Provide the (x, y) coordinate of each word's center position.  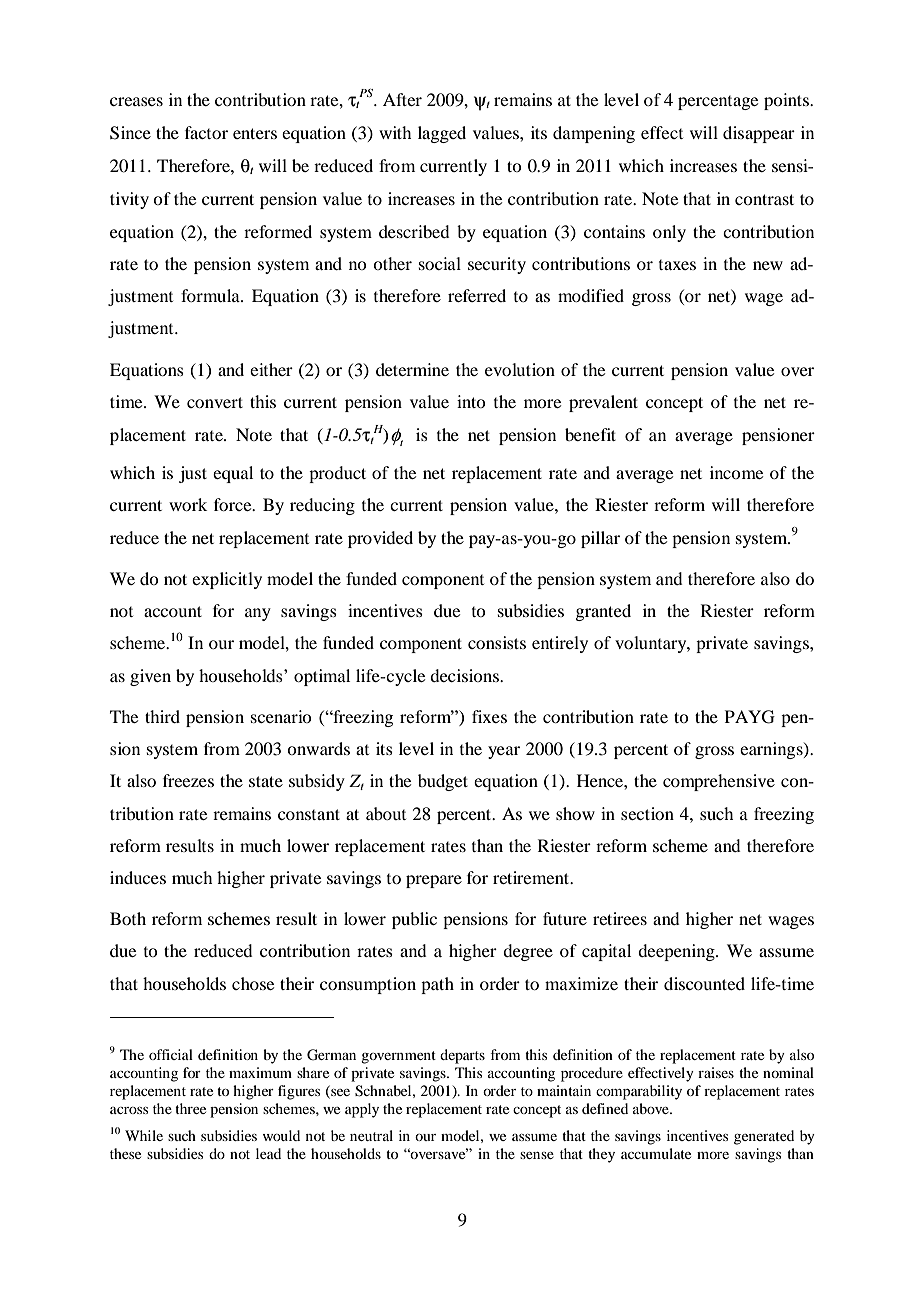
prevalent (603, 403)
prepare (434, 881)
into (471, 401)
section (647, 813)
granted (603, 612)
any (258, 614)
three (190, 1108)
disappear (759, 134)
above (652, 1108)
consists (497, 642)
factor (206, 132)
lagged (442, 134)
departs (462, 1056)
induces (138, 877)
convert (215, 402)
